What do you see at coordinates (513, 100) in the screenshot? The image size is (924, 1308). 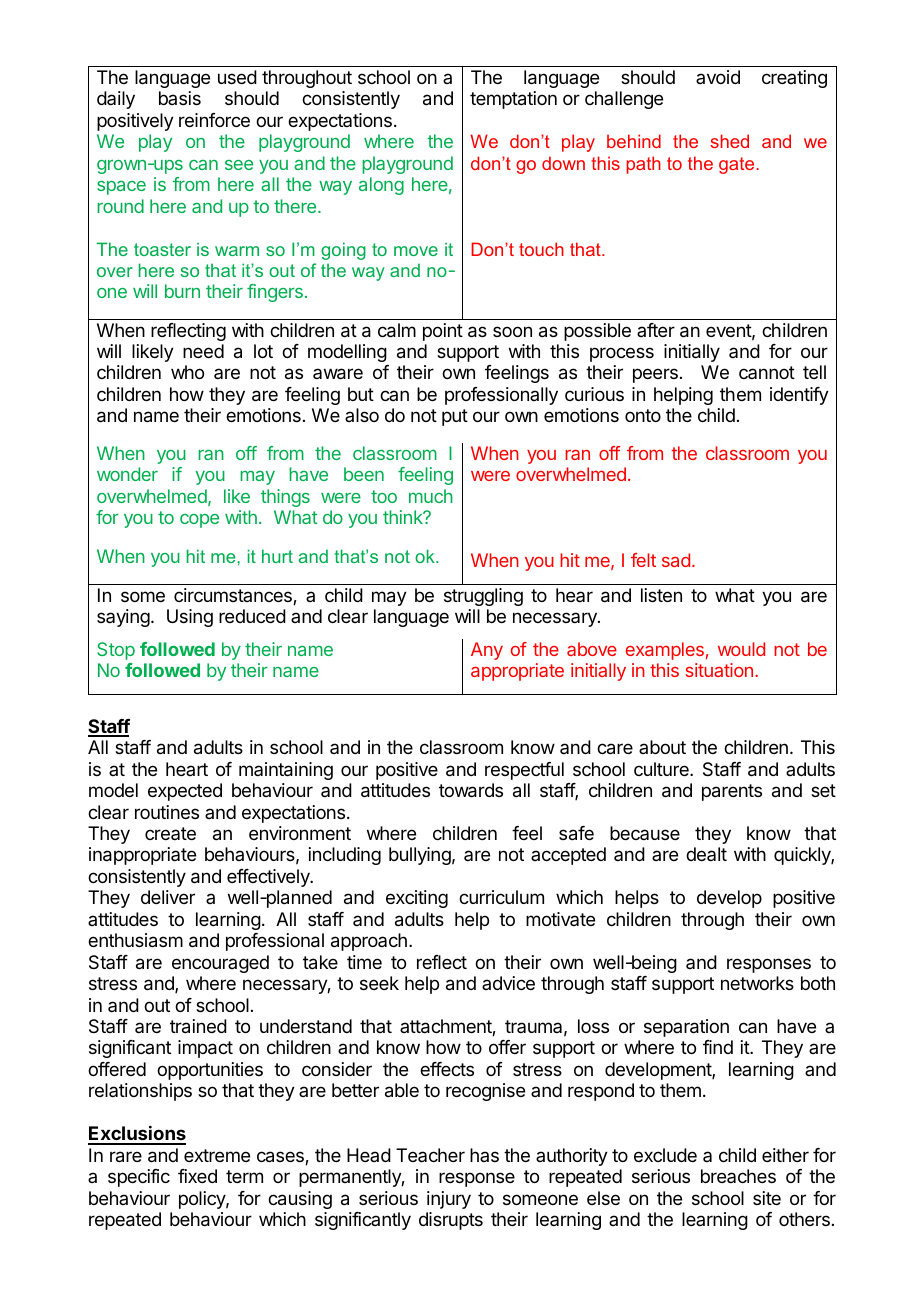 I see `temptation` at bounding box center [513, 100].
